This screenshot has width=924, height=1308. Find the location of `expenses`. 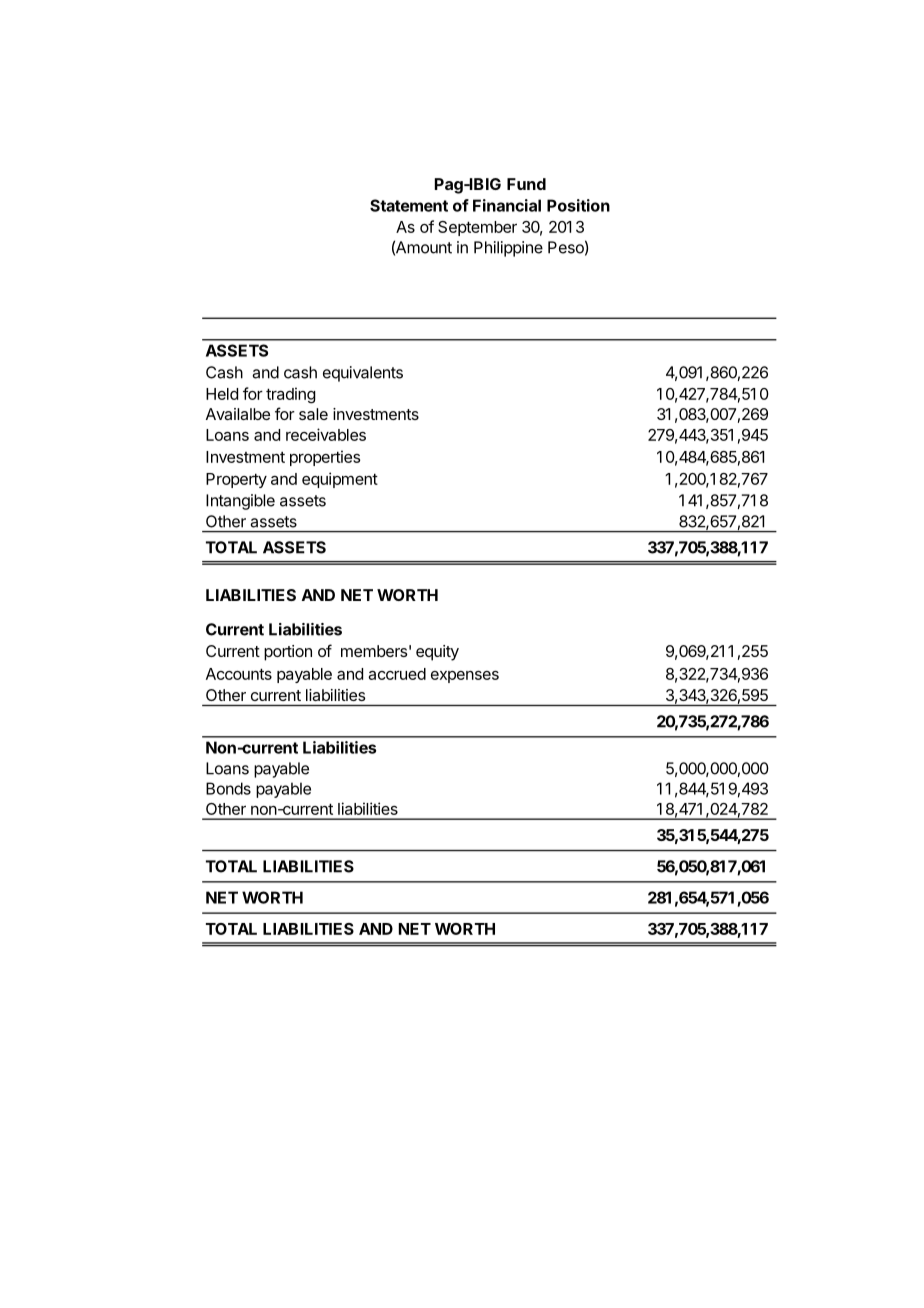

expenses is located at coordinates (465, 677).
